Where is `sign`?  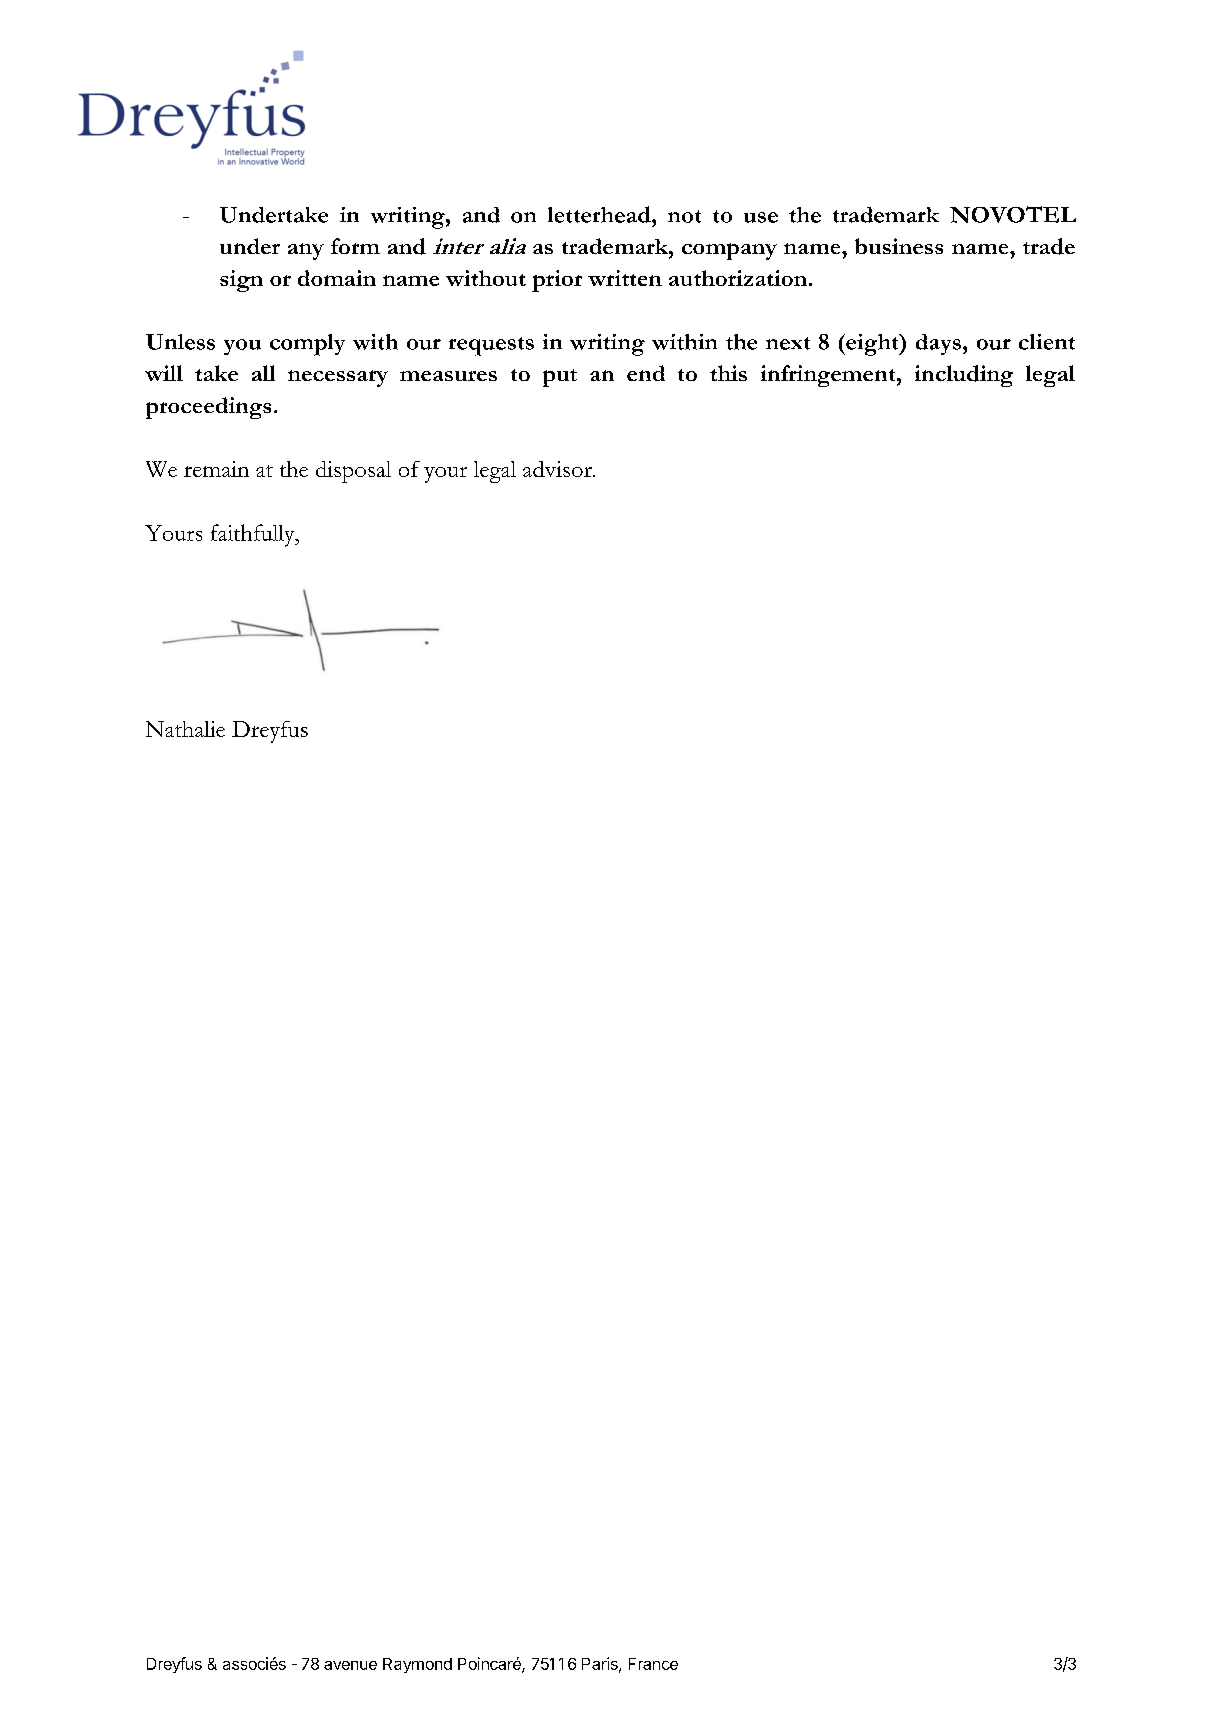 sign is located at coordinates (241, 281).
